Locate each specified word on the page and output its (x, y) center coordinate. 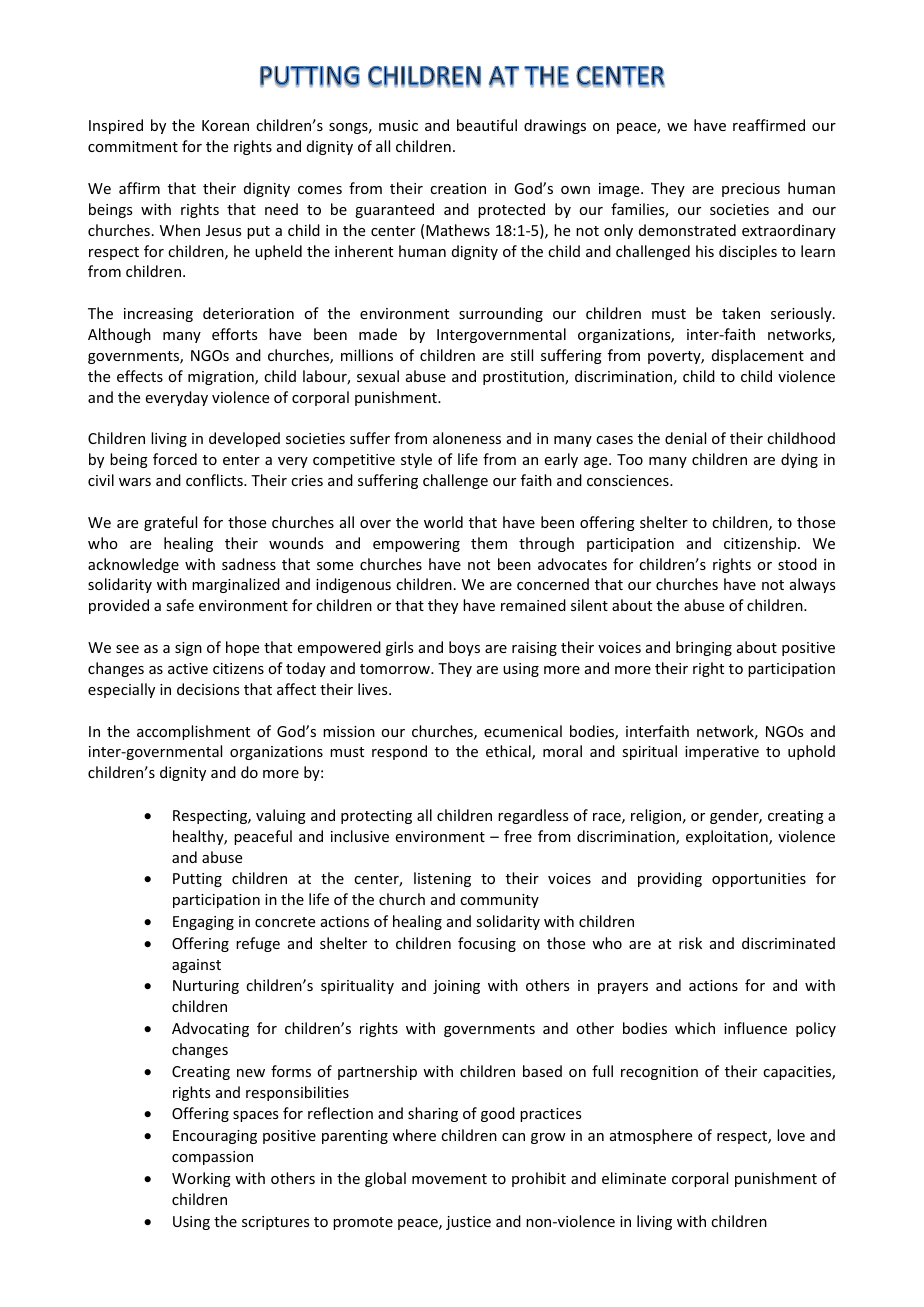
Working (201, 1179)
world (443, 522)
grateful (170, 523)
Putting (197, 880)
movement (449, 1179)
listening (442, 879)
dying (799, 460)
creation (458, 188)
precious (751, 190)
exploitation (728, 837)
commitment (133, 146)
